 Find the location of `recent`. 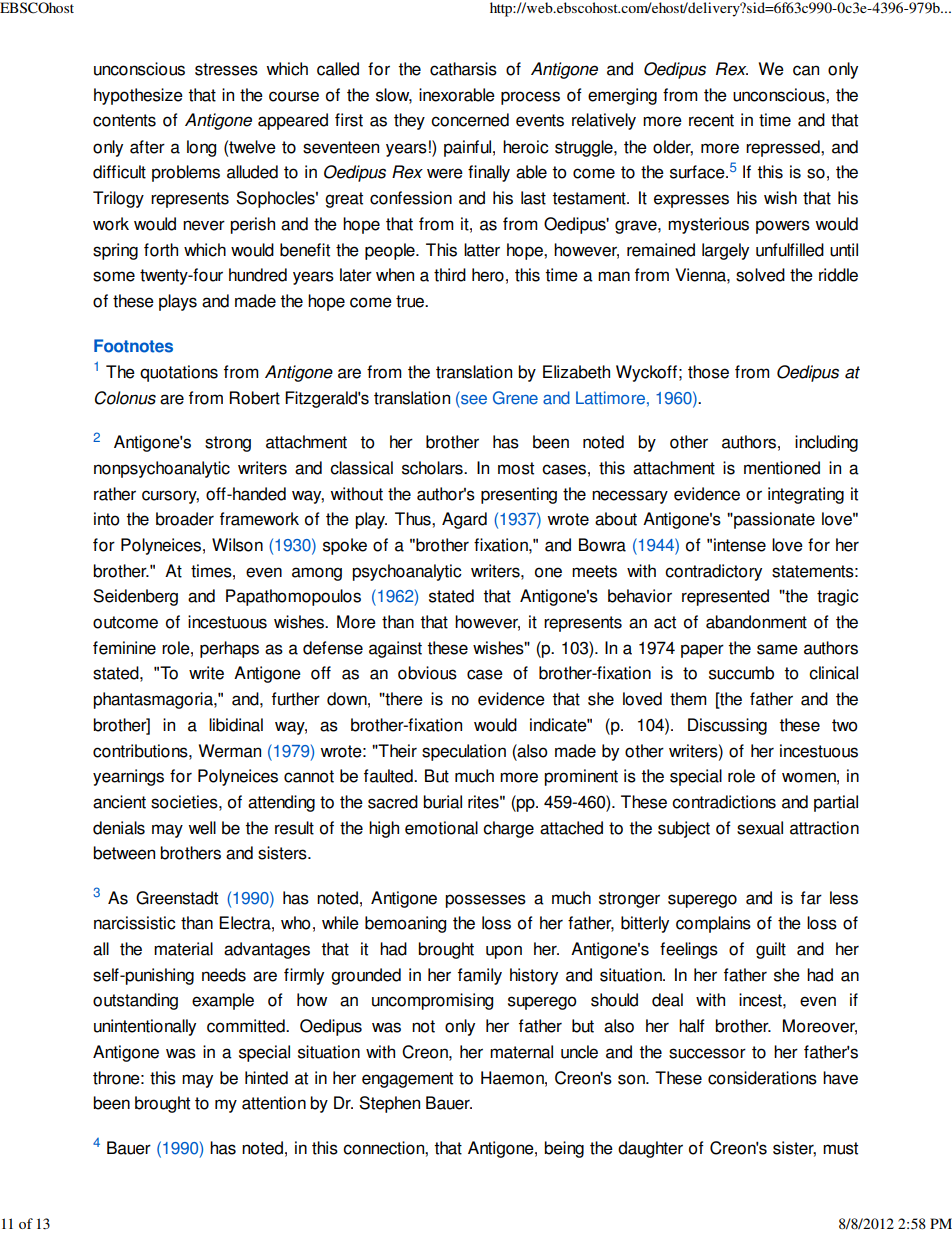

recent is located at coordinates (711, 120).
